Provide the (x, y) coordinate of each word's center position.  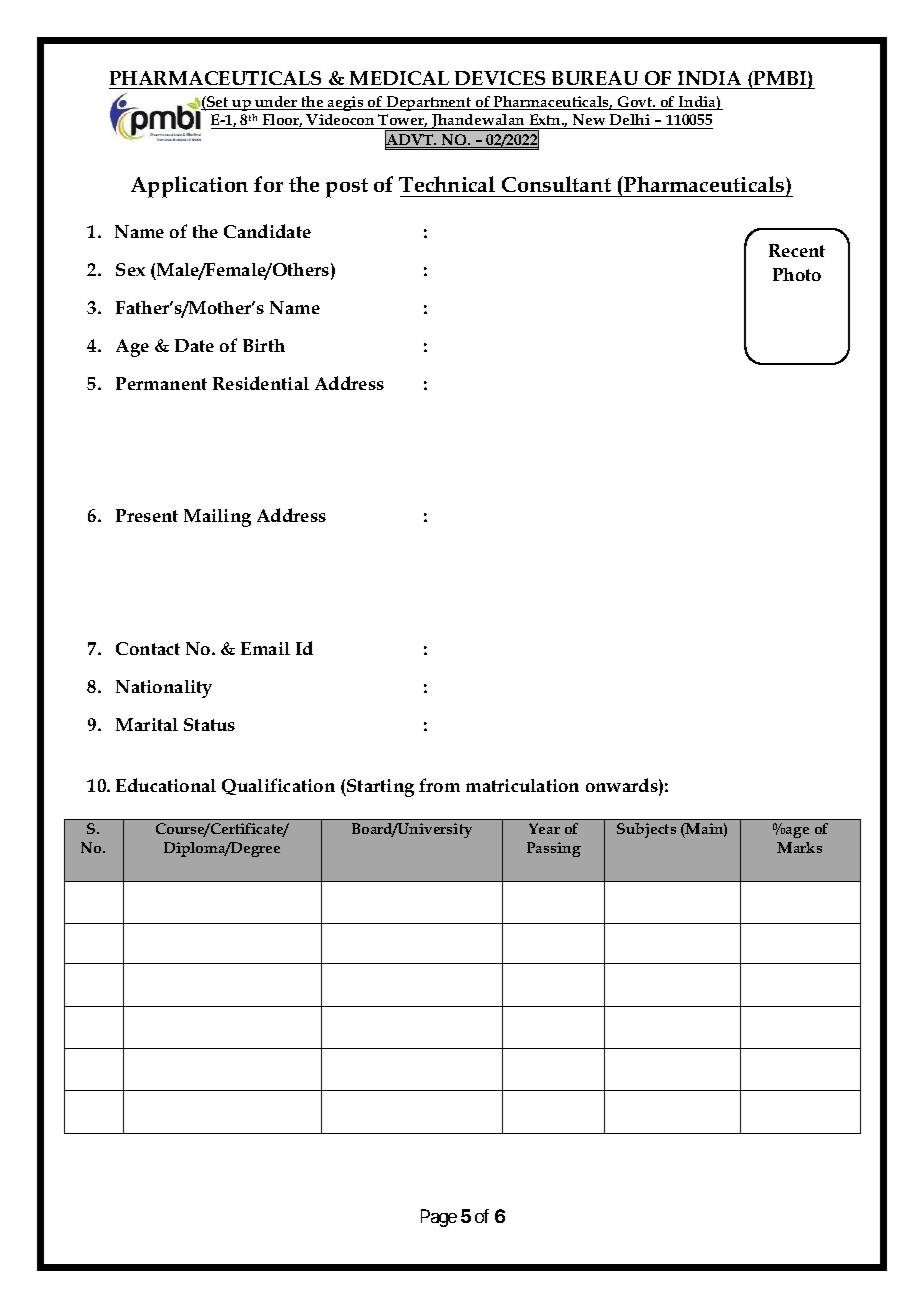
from (439, 785)
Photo (797, 274)
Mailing (217, 518)
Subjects (646, 830)
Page (439, 1218)
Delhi (630, 119)
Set (218, 103)
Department (429, 103)
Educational (166, 785)
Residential (261, 383)
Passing (554, 849)
